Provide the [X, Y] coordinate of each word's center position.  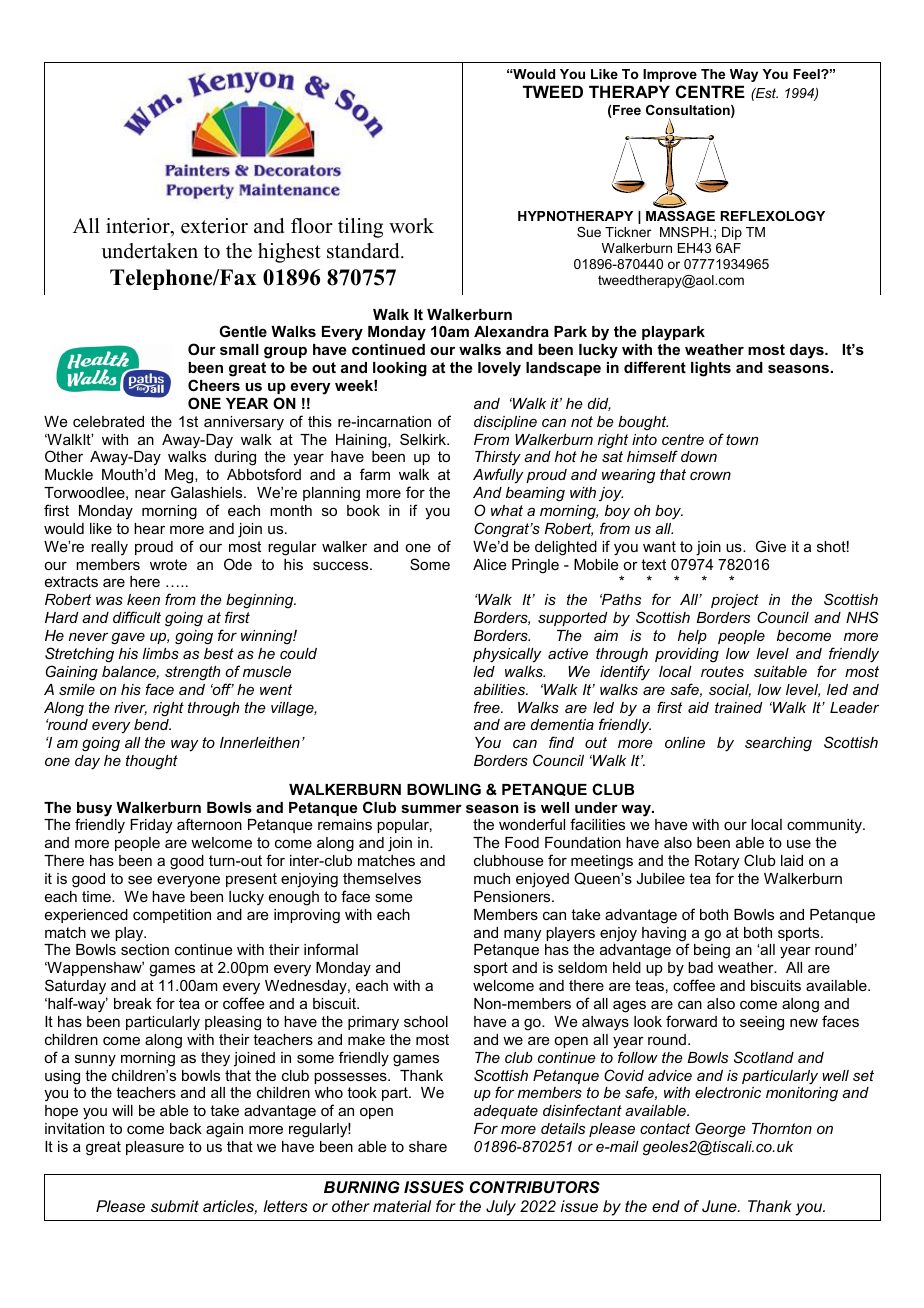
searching [778, 744]
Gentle [243, 331]
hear [149, 528]
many [522, 935]
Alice [490, 564]
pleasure [155, 1148]
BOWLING [444, 789]
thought [152, 762]
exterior [214, 226]
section [145, 949]
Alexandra [511, 331]
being [712, 951]
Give [771, 546]
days [808, 351]
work [411, 226]
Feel [807, 74]
